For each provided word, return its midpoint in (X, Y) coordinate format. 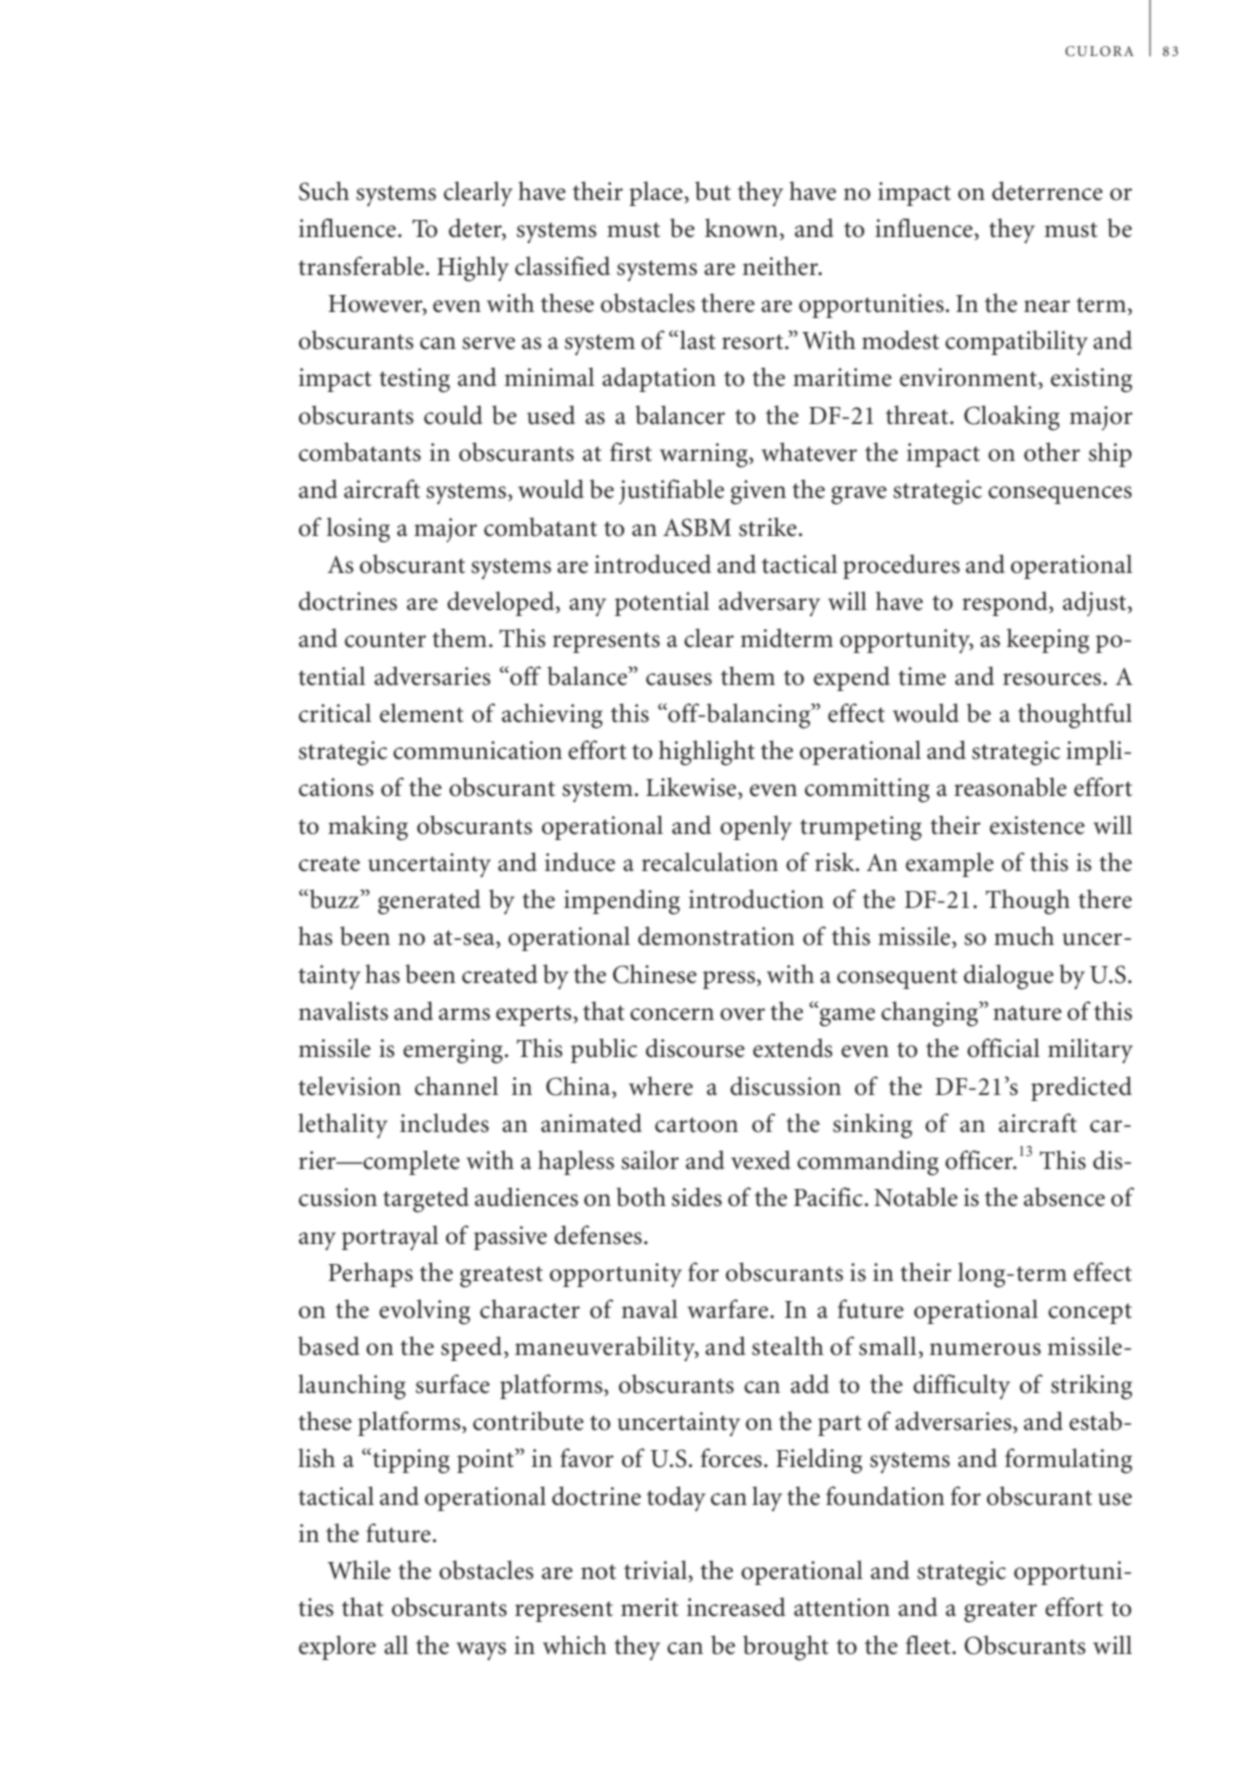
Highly (473, 269)
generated (429, 902)
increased (736, 1607)
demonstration (716, 936)
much (1024, 936)
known (741, 228)
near (1047, 306)
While (359, 1570)
